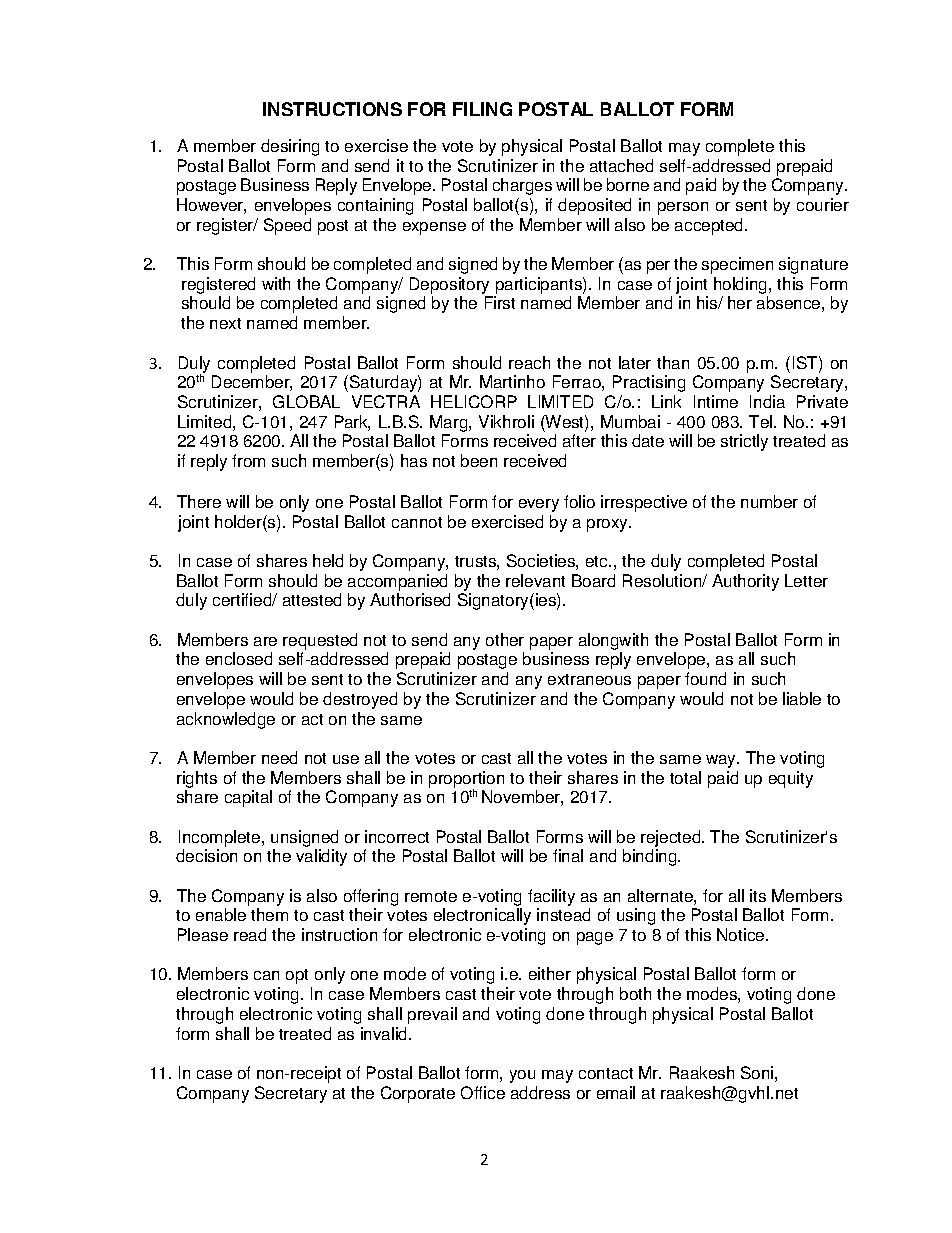 The width and height of the page is (952, 1233). Describe the element at coordinates (297, 976) in the page. I see `opt` at that location.
